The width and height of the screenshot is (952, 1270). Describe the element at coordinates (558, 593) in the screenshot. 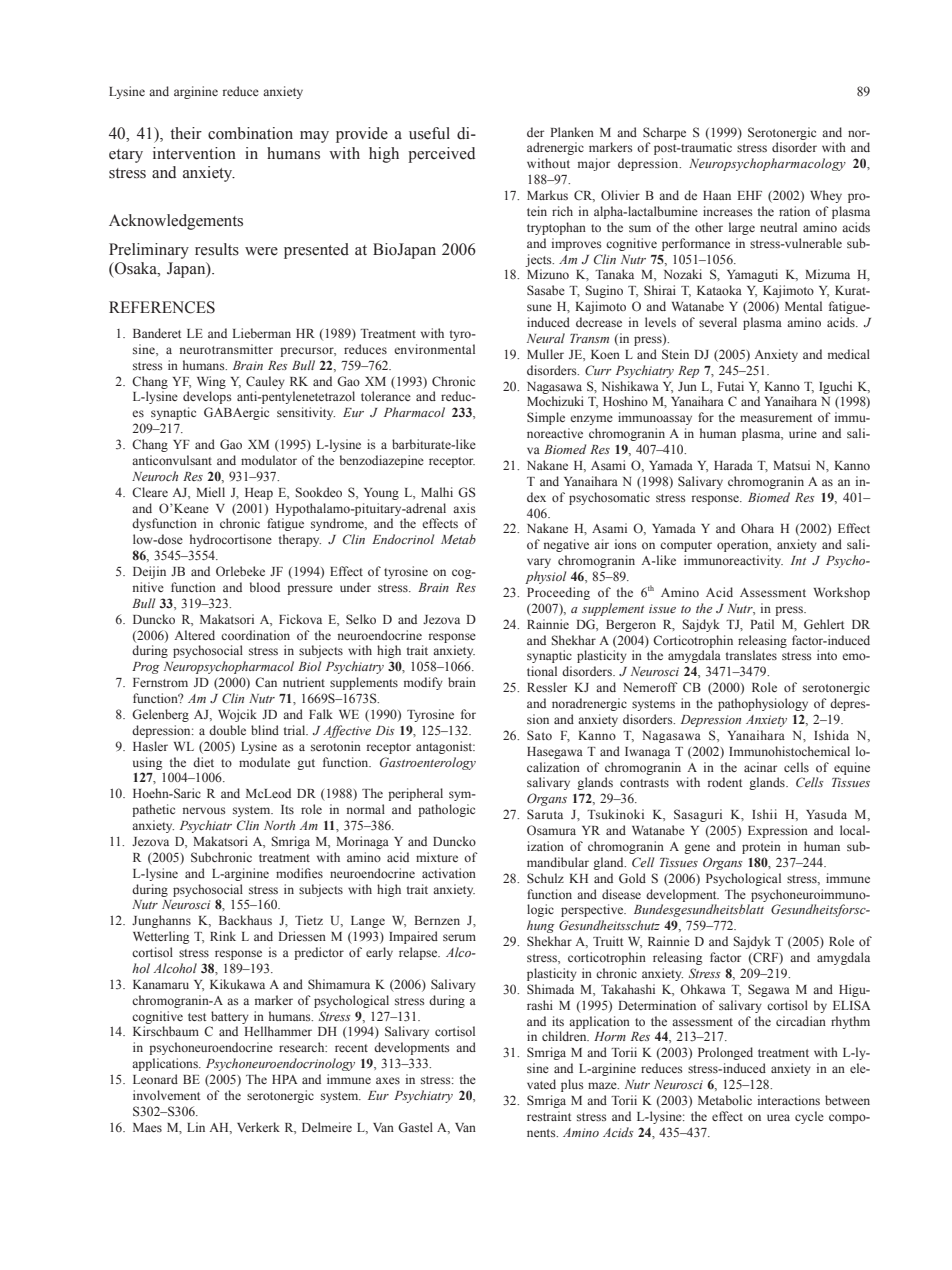

I see `Proceeding` at that location.
